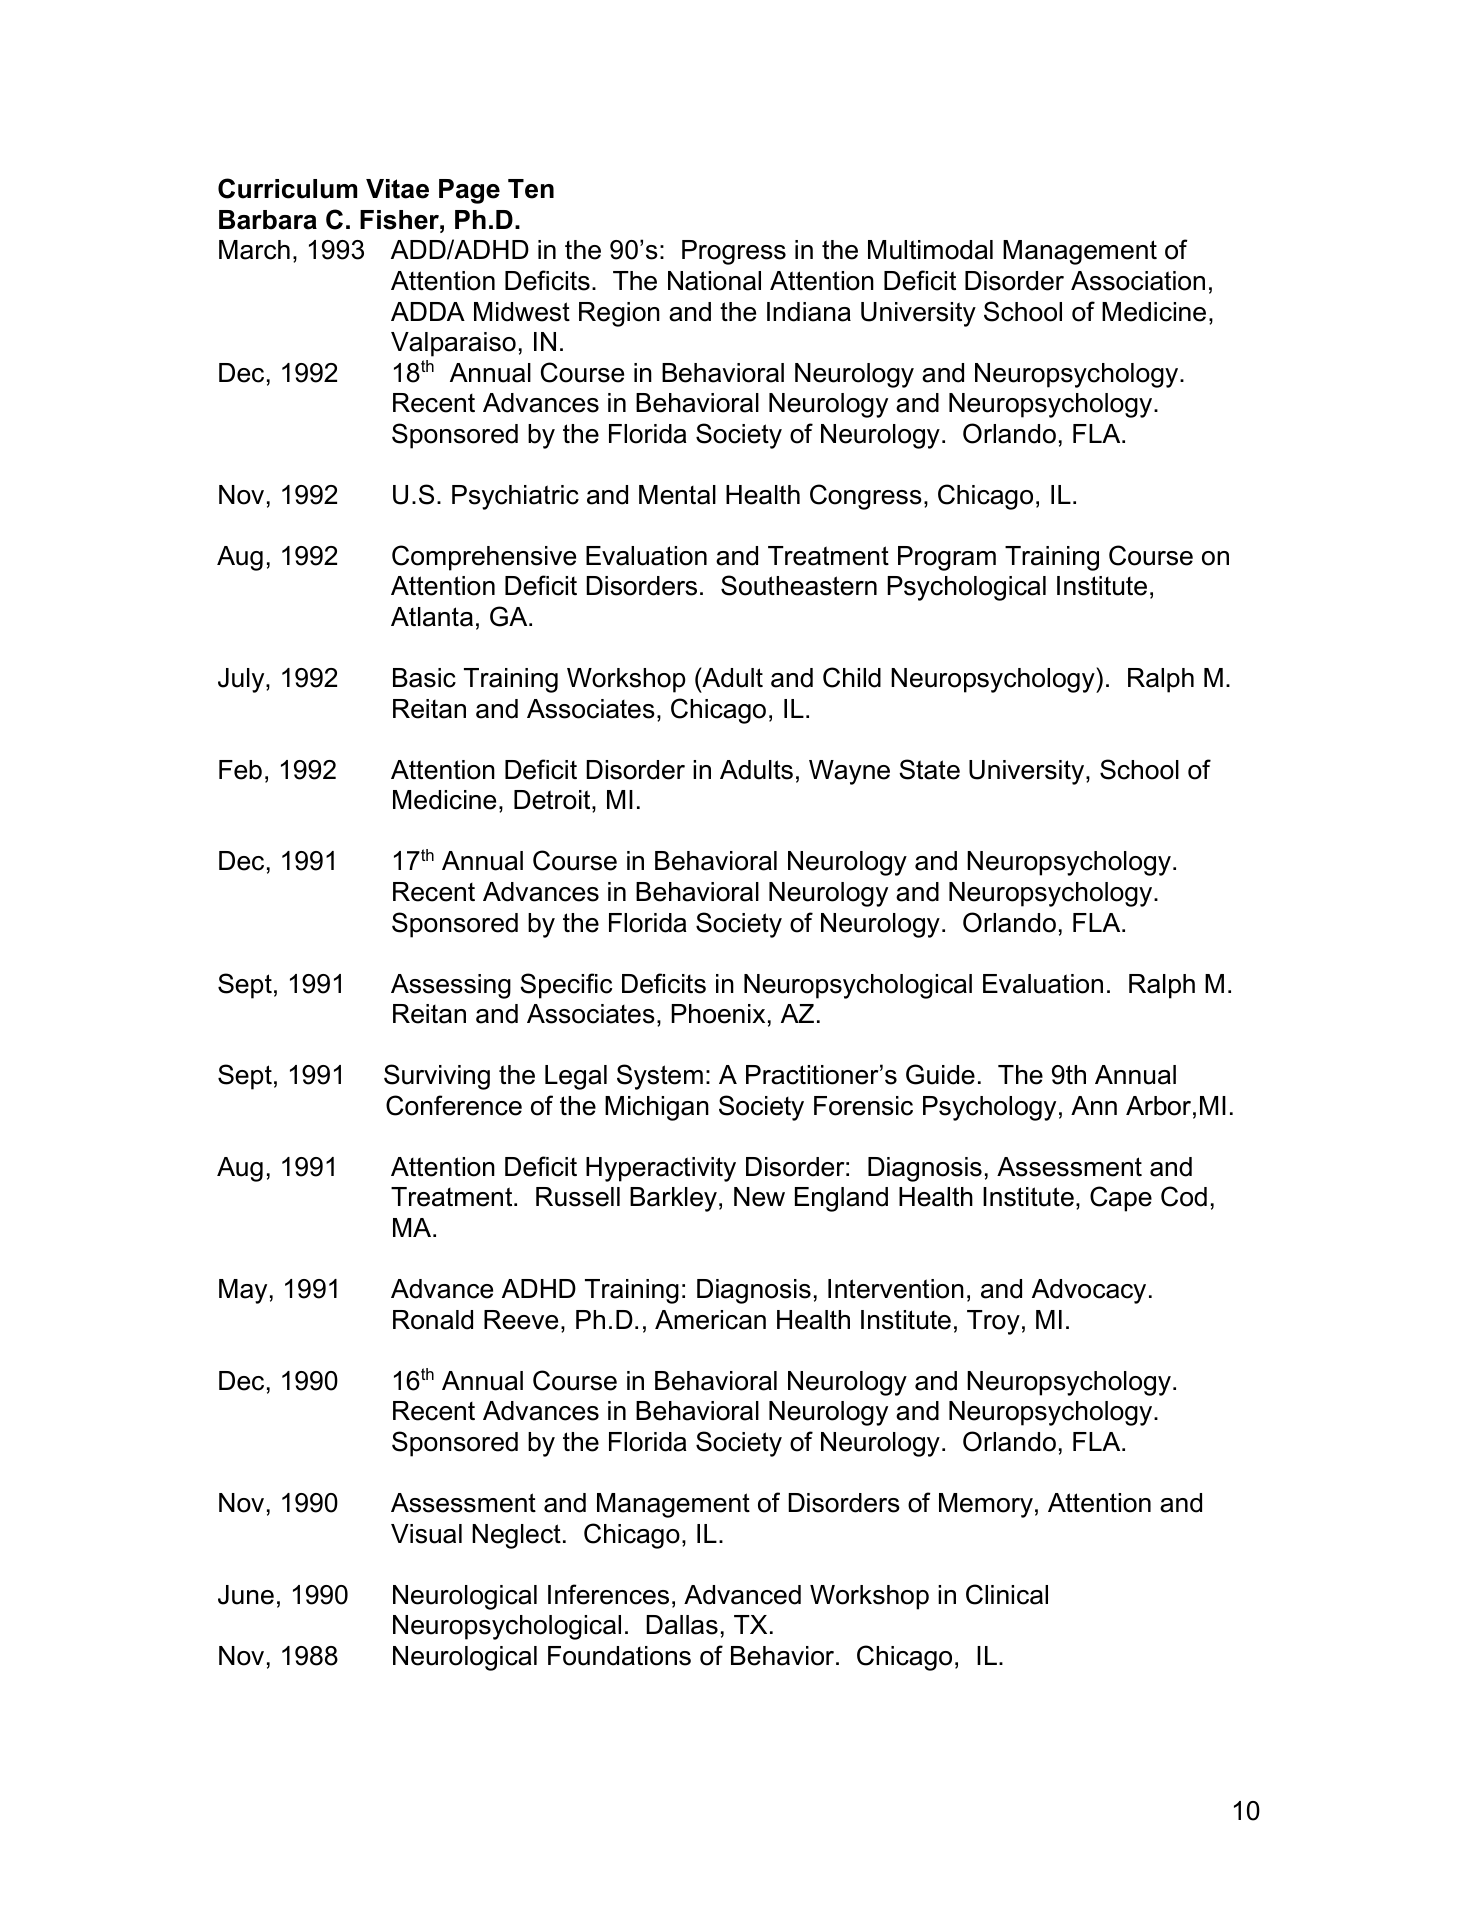  Describe the element at coordinates (940, 1074) in the screenshot. I see `Guide` at that location.
